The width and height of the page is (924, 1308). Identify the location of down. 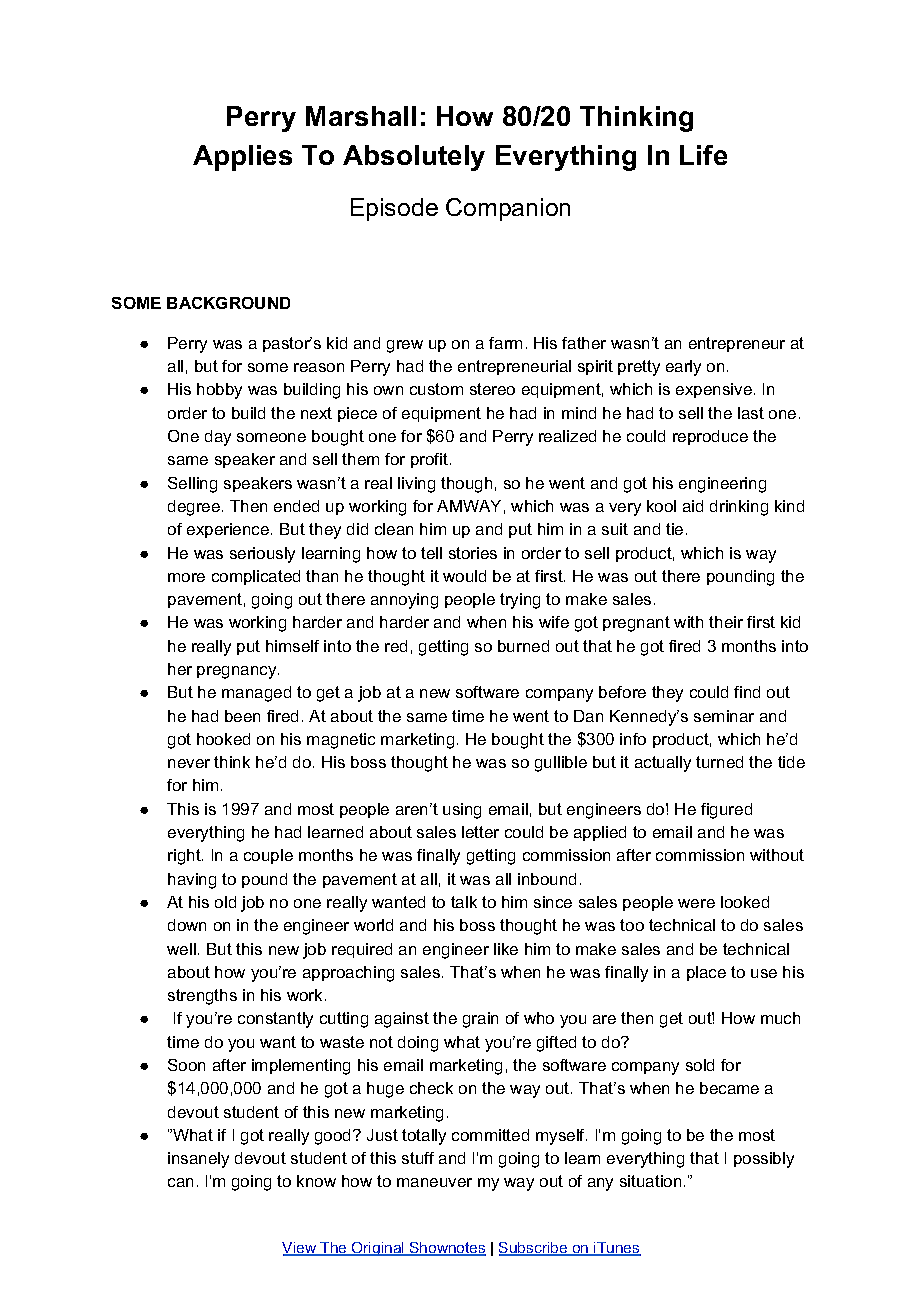
(187, 925).
